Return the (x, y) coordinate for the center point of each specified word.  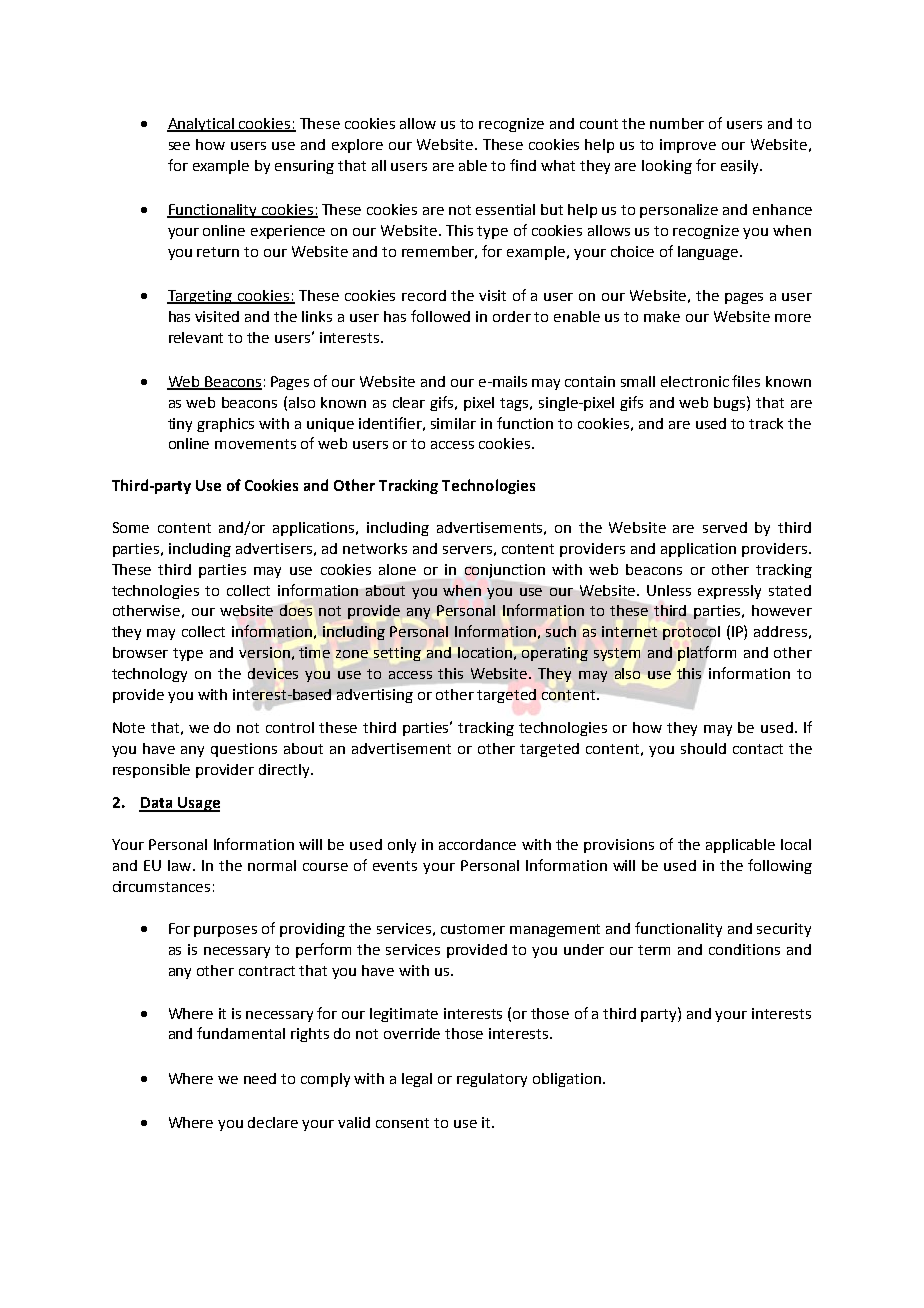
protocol (691, 633)
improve (688, 146)
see (179, 146)
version (264, 652)
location (485, 652)
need (260, 1078)
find (523, 165)
